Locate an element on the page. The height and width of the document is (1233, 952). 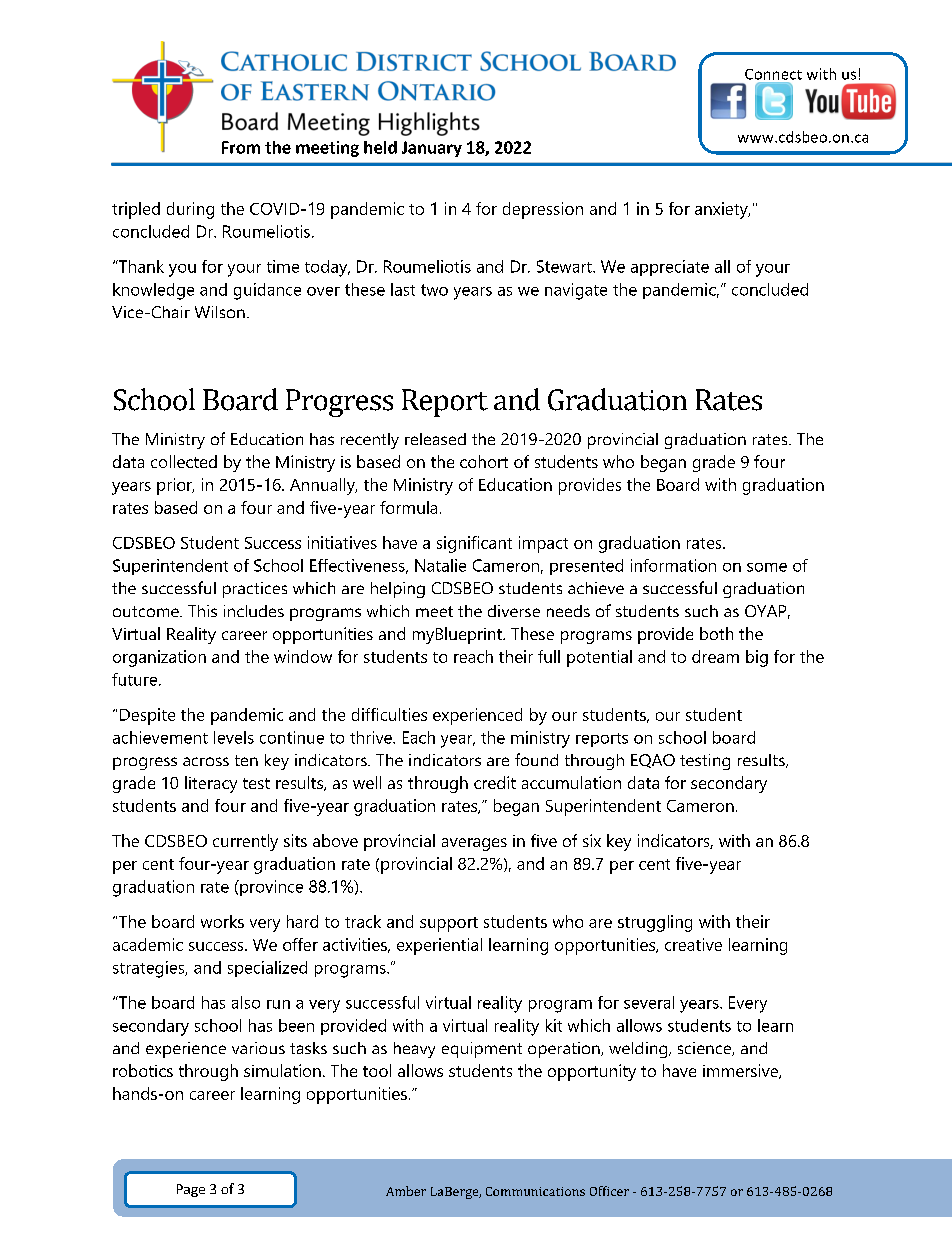
currently is located at coordinates (245, 842).
